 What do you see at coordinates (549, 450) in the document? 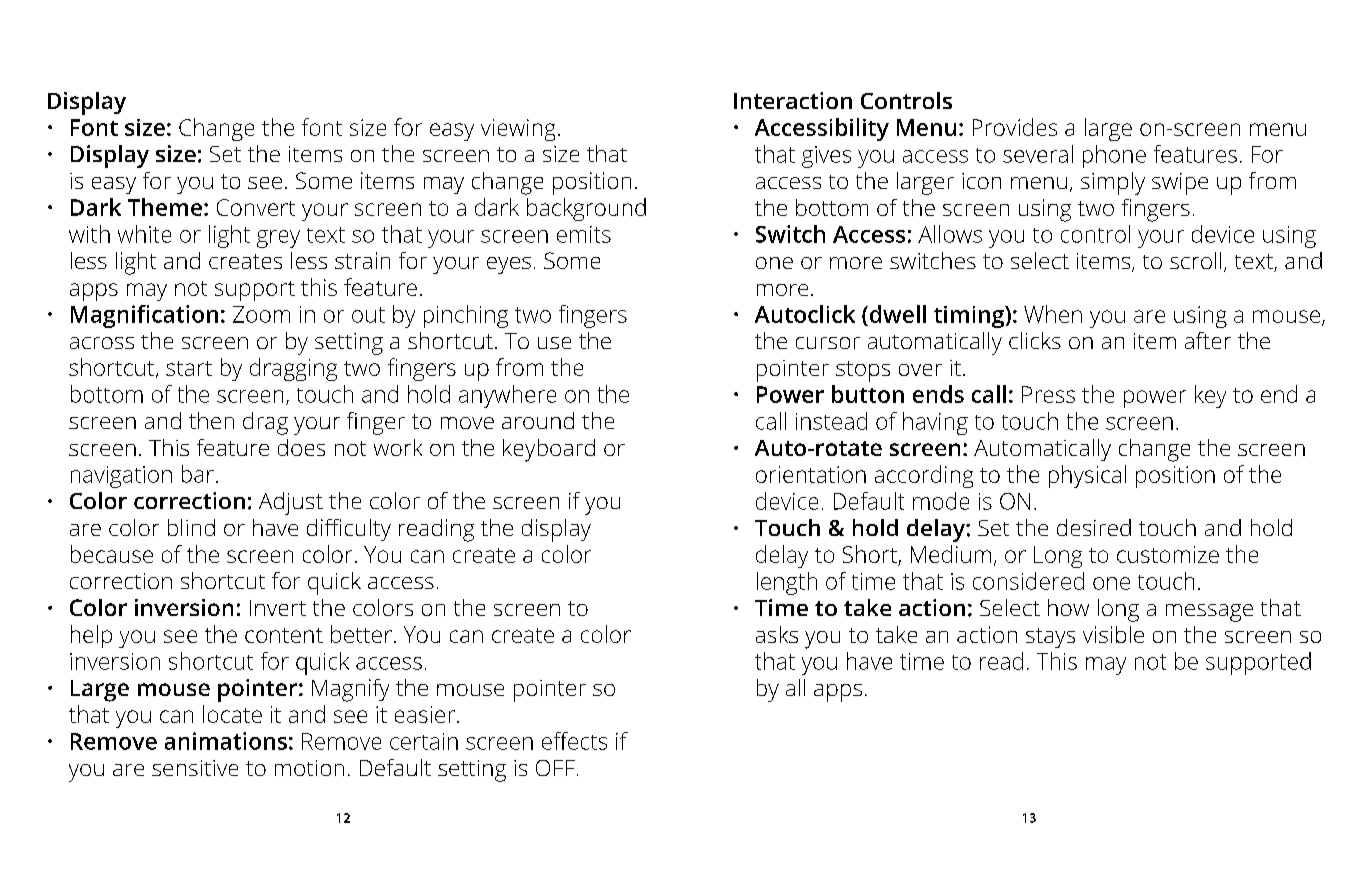
I see `keyboard` at bounding box center [549, 450].
